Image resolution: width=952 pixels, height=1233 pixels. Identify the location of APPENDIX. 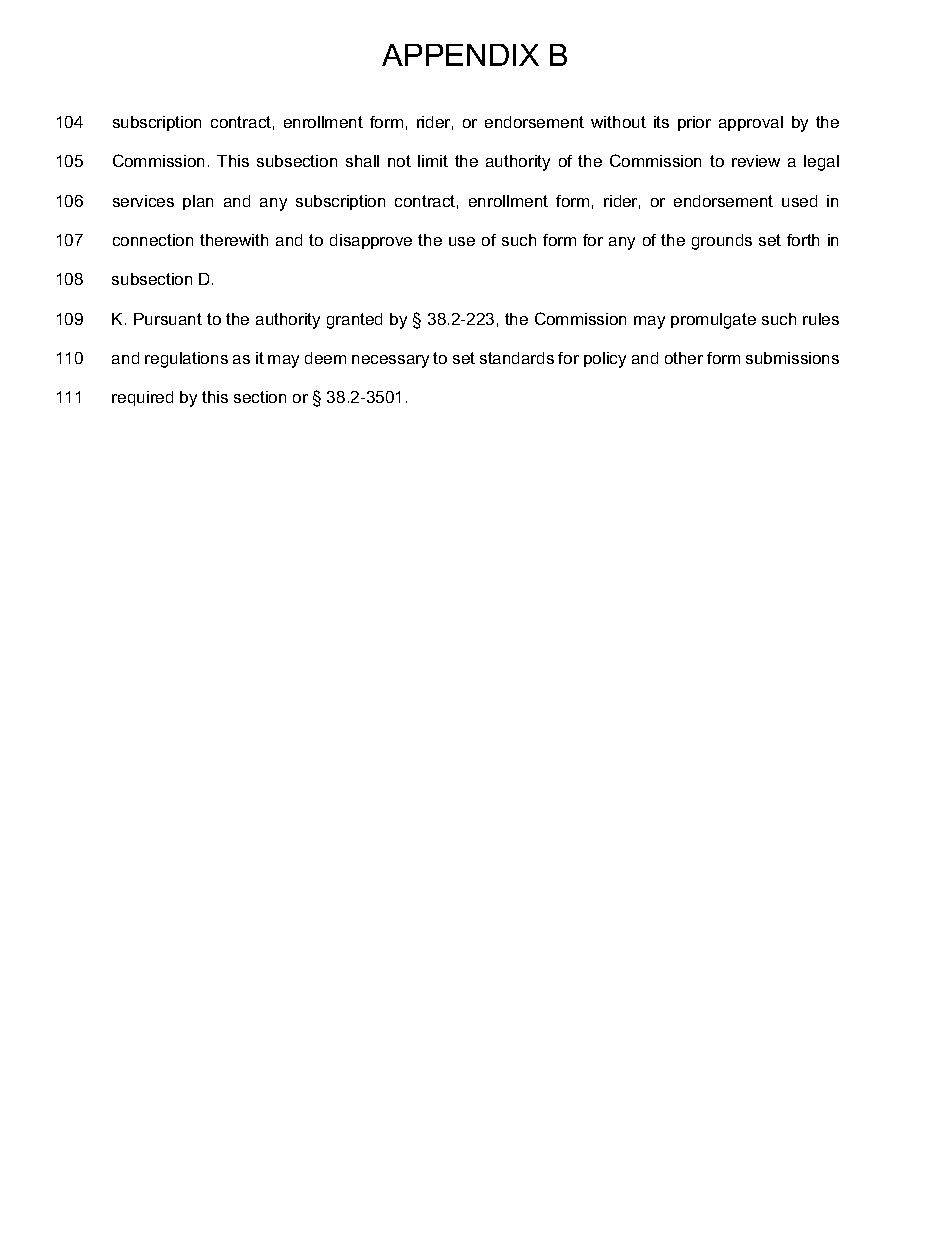
(460, 55).
